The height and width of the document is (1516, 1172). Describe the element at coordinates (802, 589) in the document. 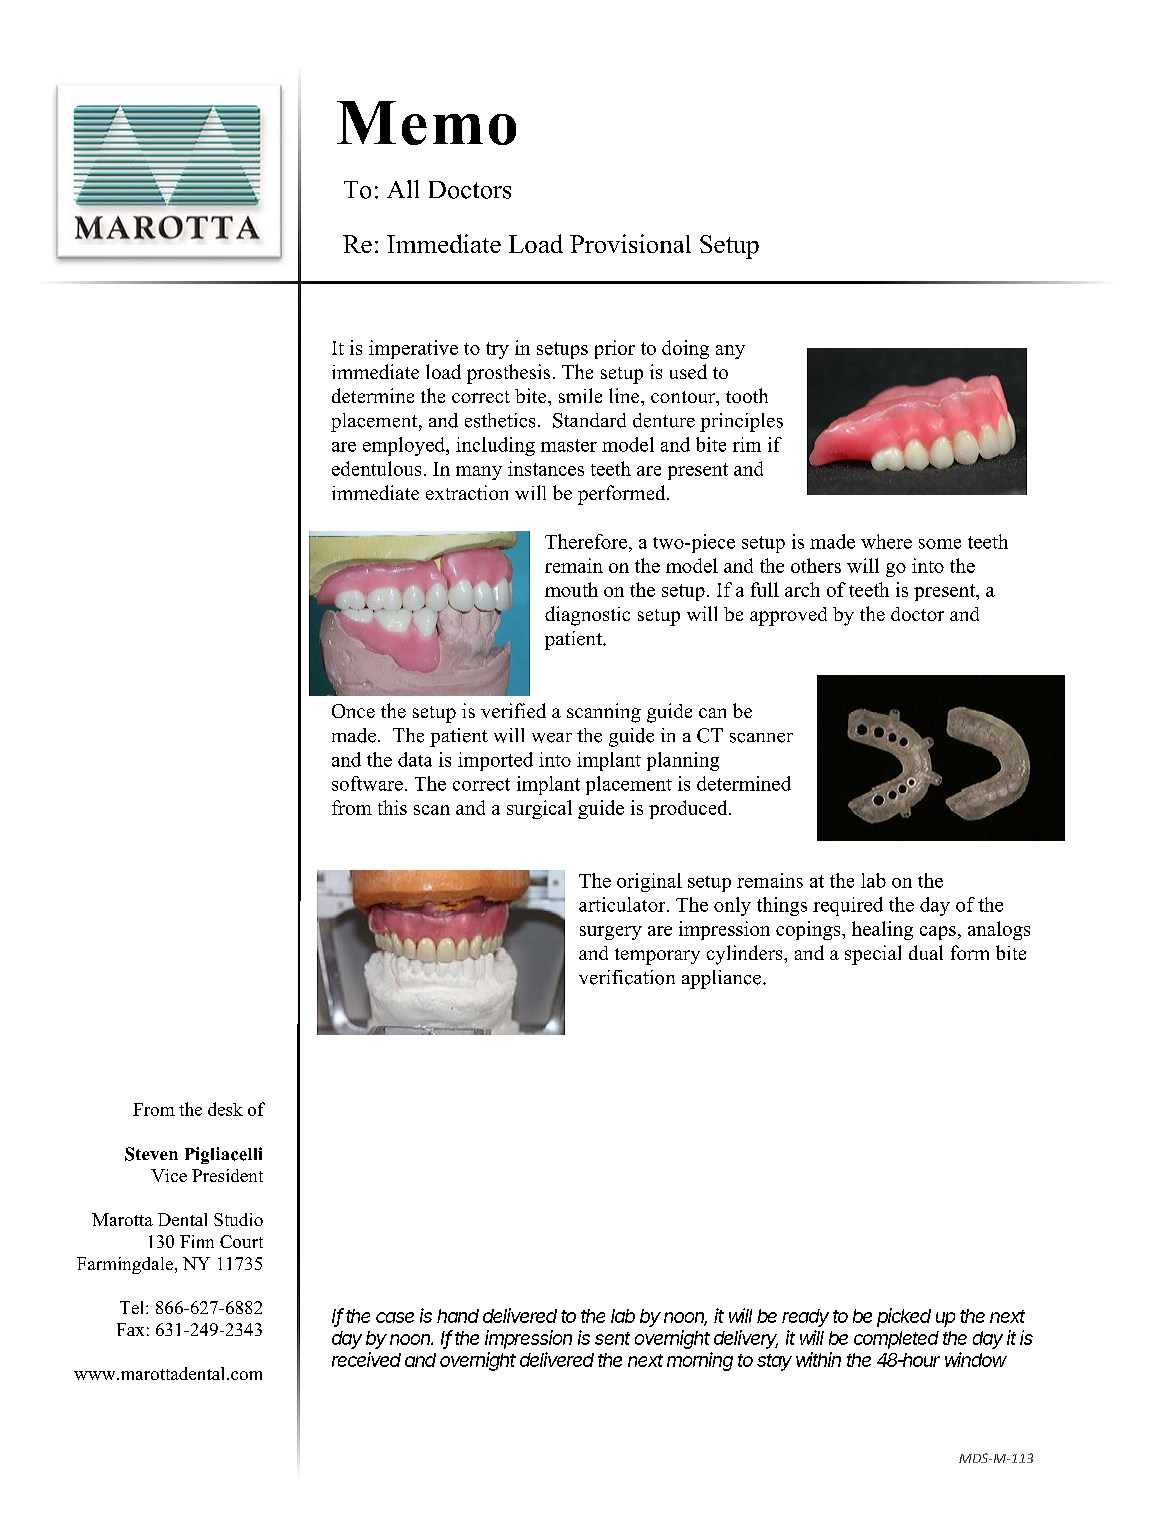

I see `arch` at that location.
